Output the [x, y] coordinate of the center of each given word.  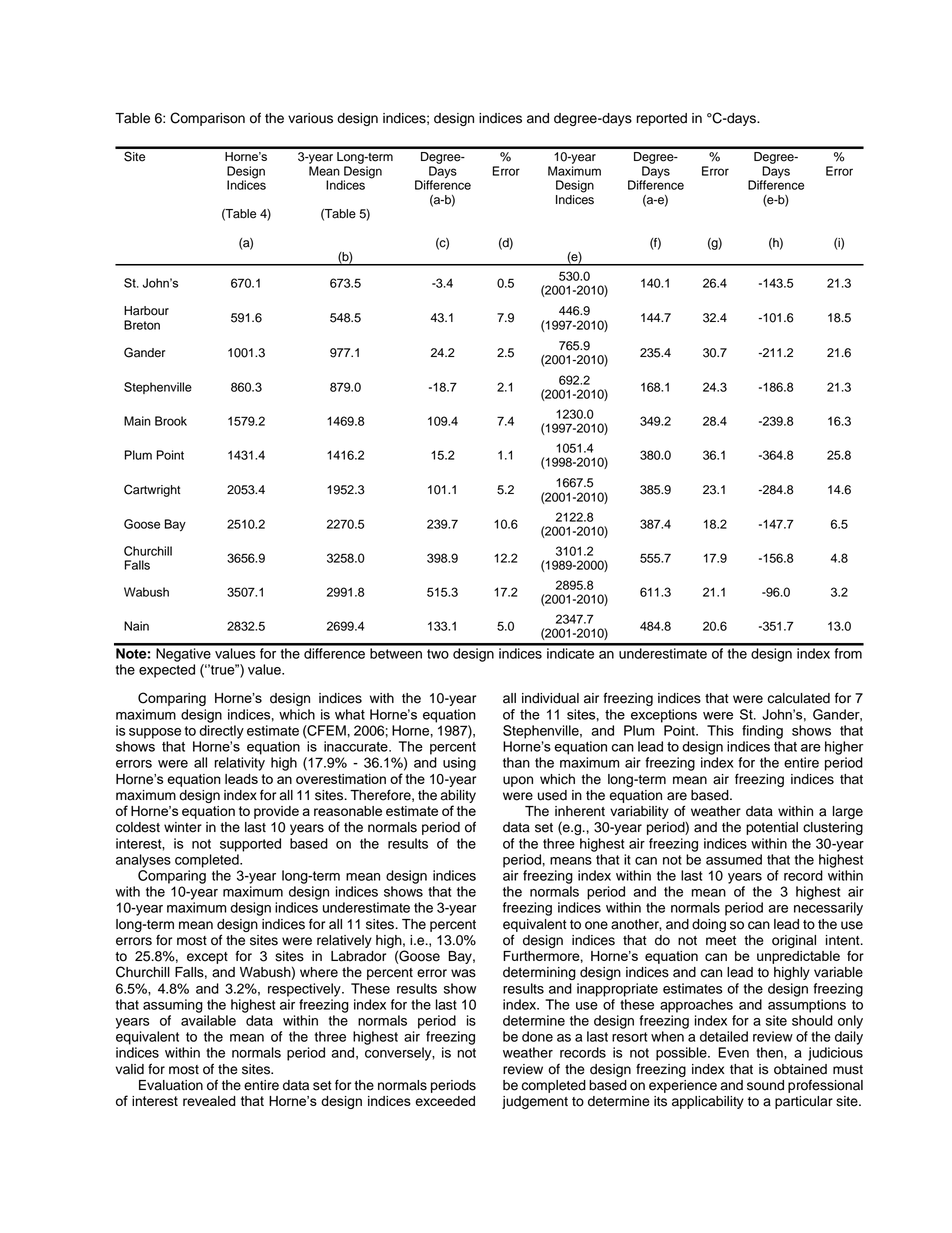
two [438, 654]
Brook [171, 421]
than [516, 762]
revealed [209, 1101]
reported [662, 119]
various [310, 118]
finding [762, 732]
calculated [799, 698]
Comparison [207, 119]
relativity [240, 764]
